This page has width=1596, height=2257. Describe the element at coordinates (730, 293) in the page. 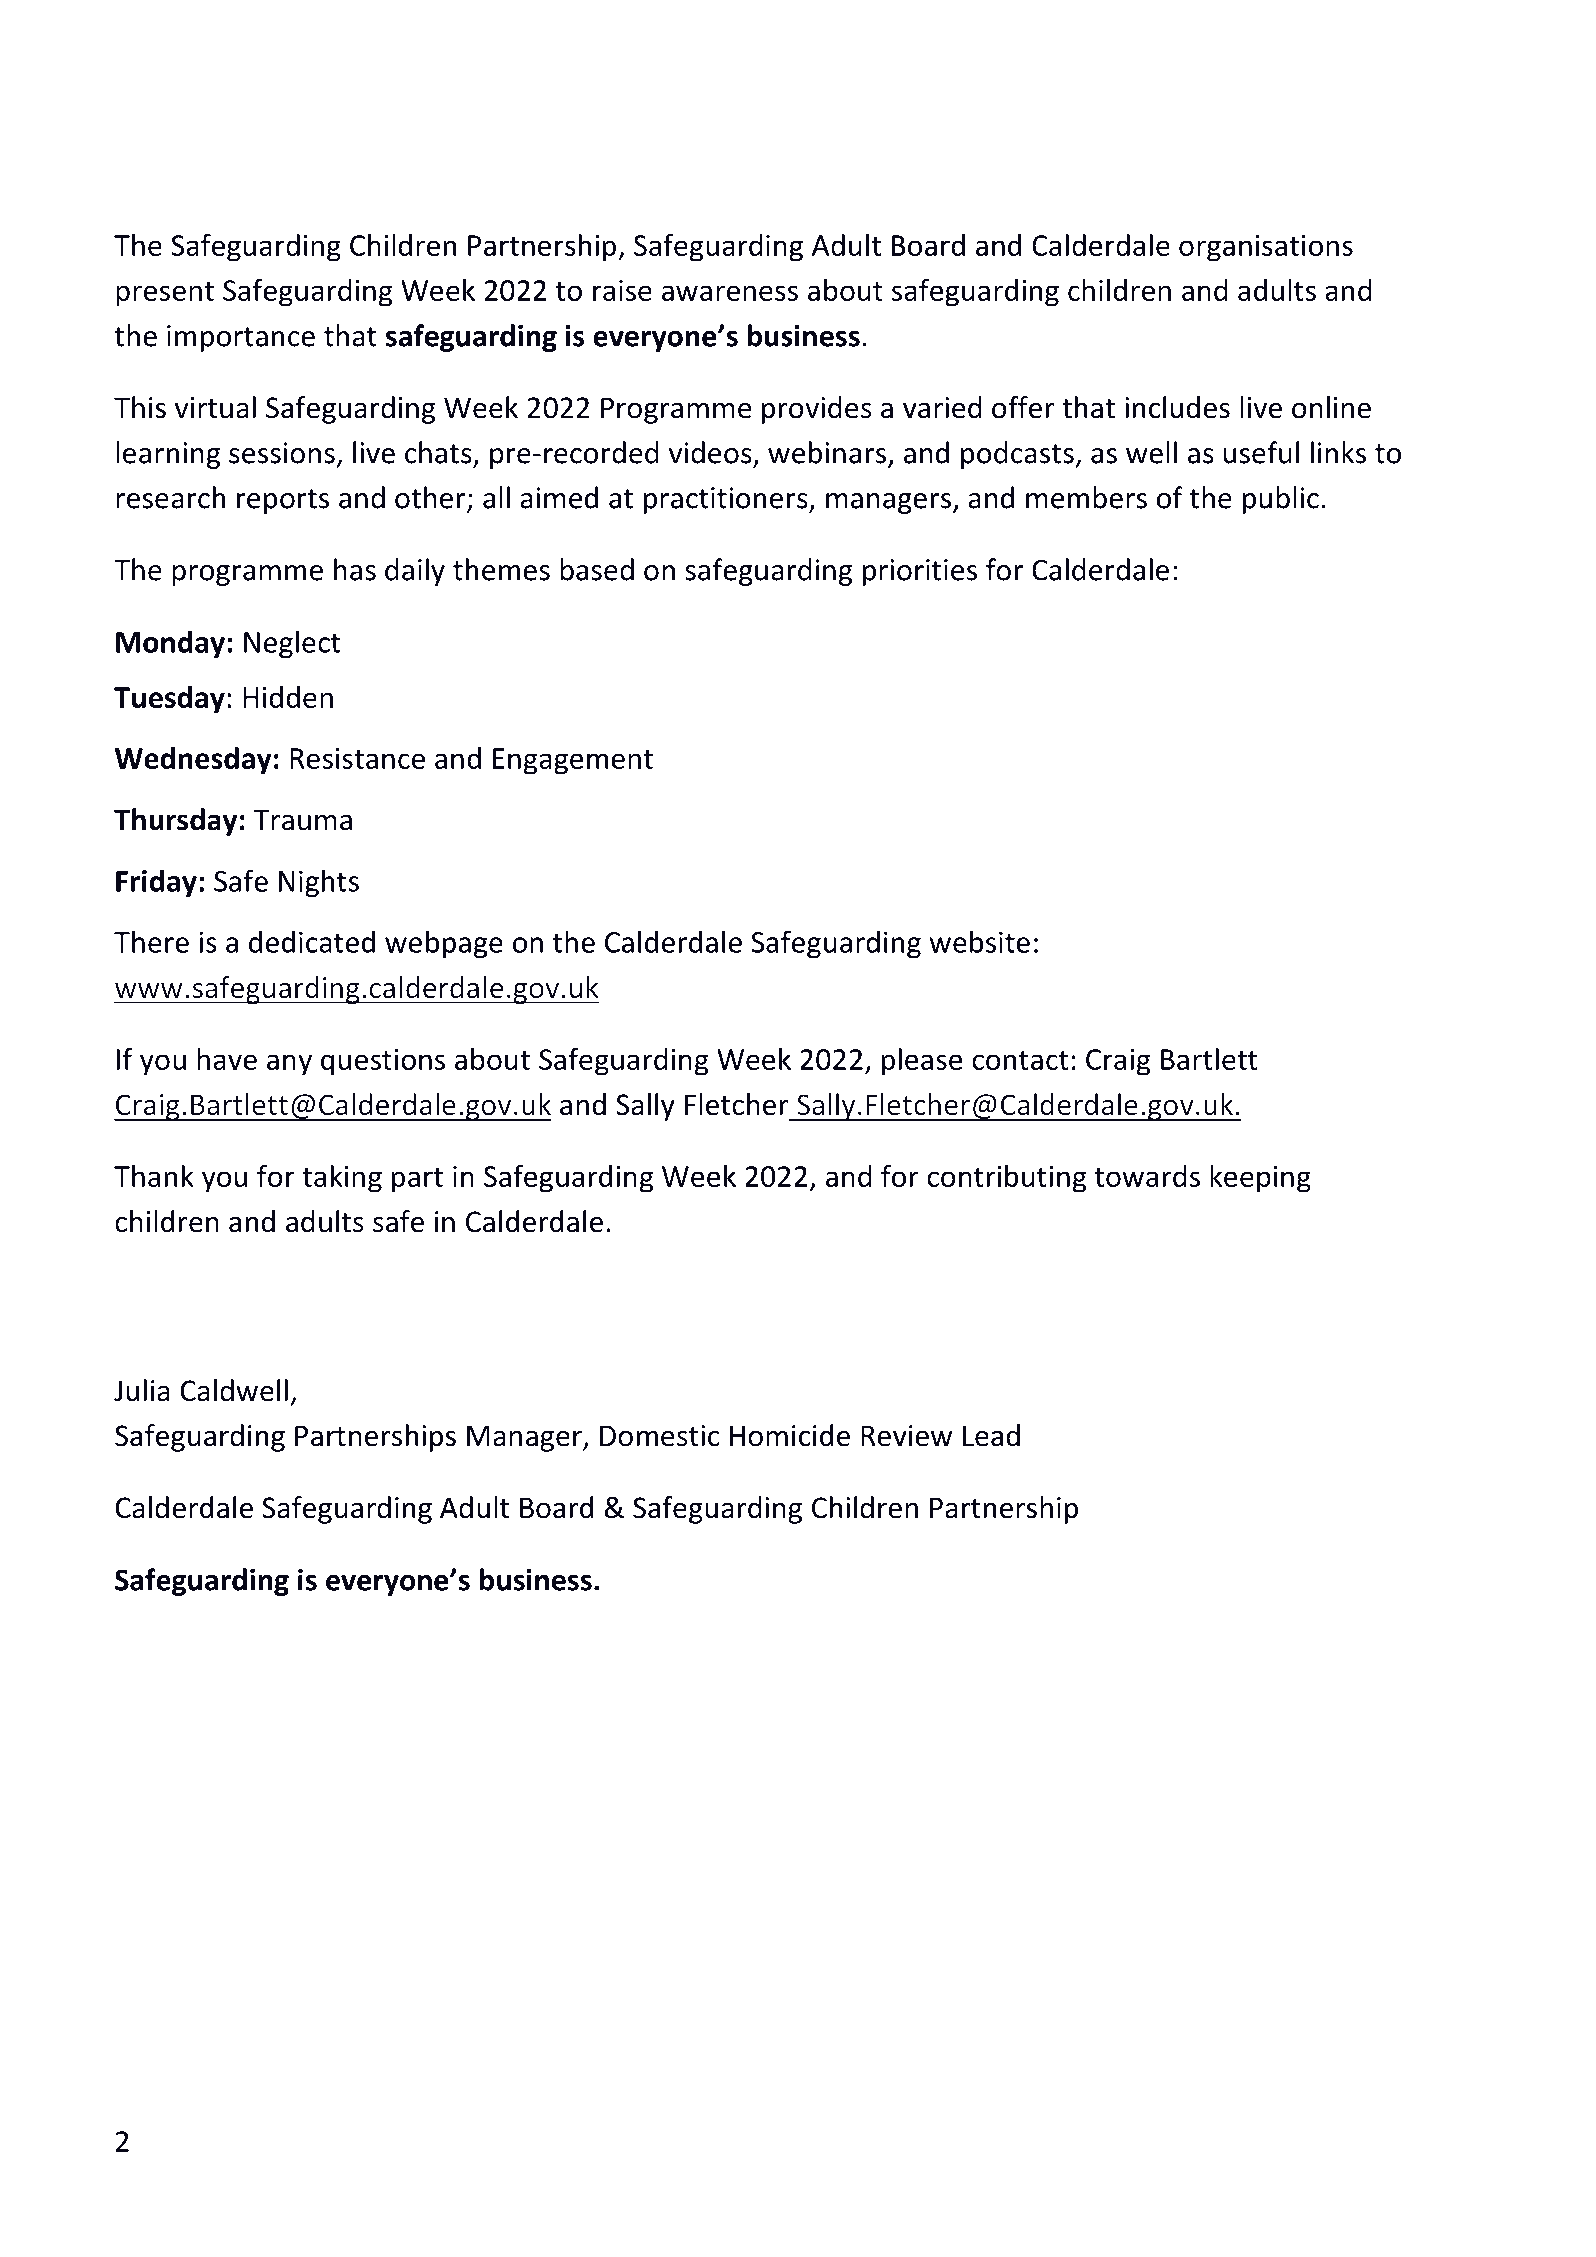

I see `awareness` at that location.
